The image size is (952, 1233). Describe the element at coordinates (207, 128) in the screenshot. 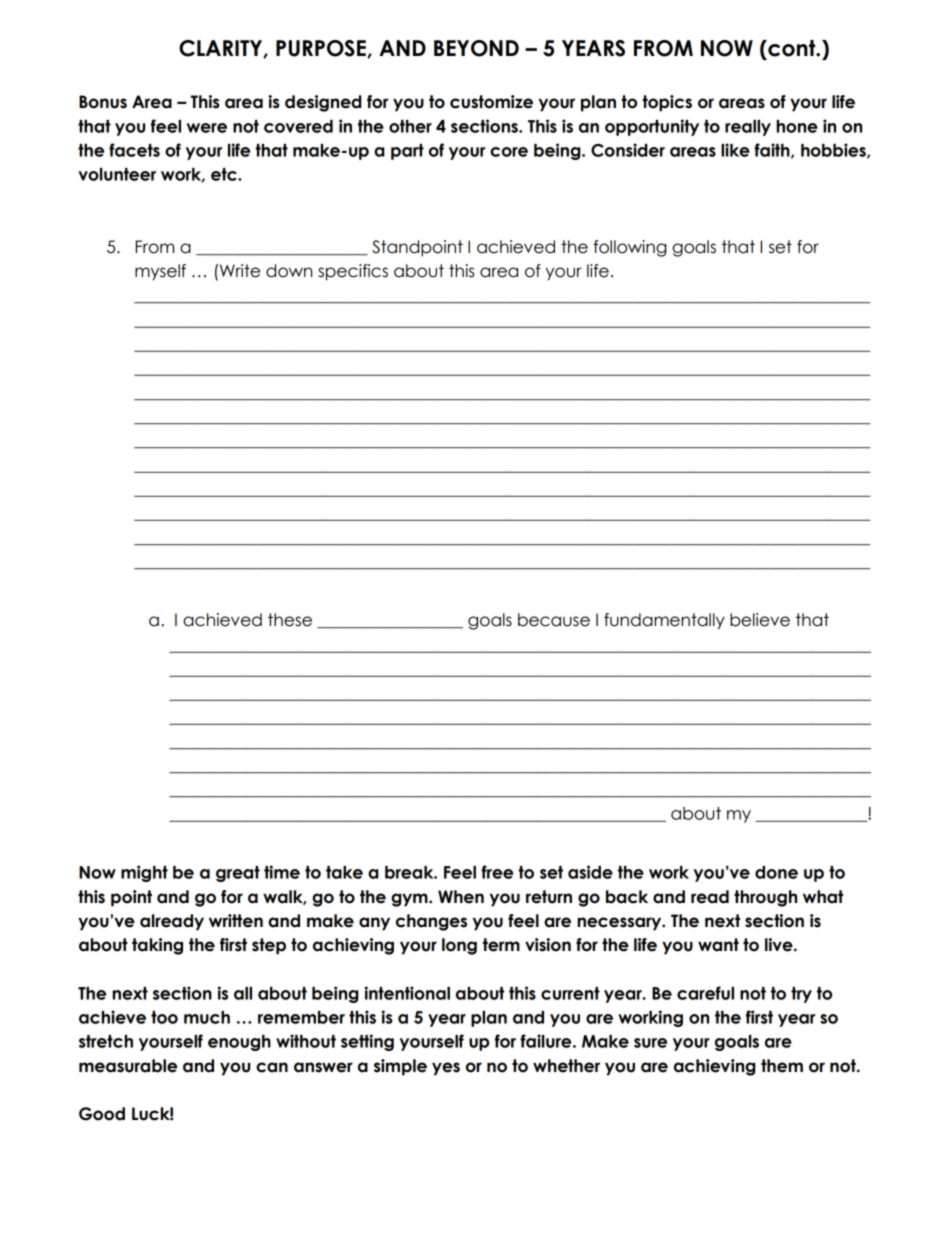

I see `were` at that location.
